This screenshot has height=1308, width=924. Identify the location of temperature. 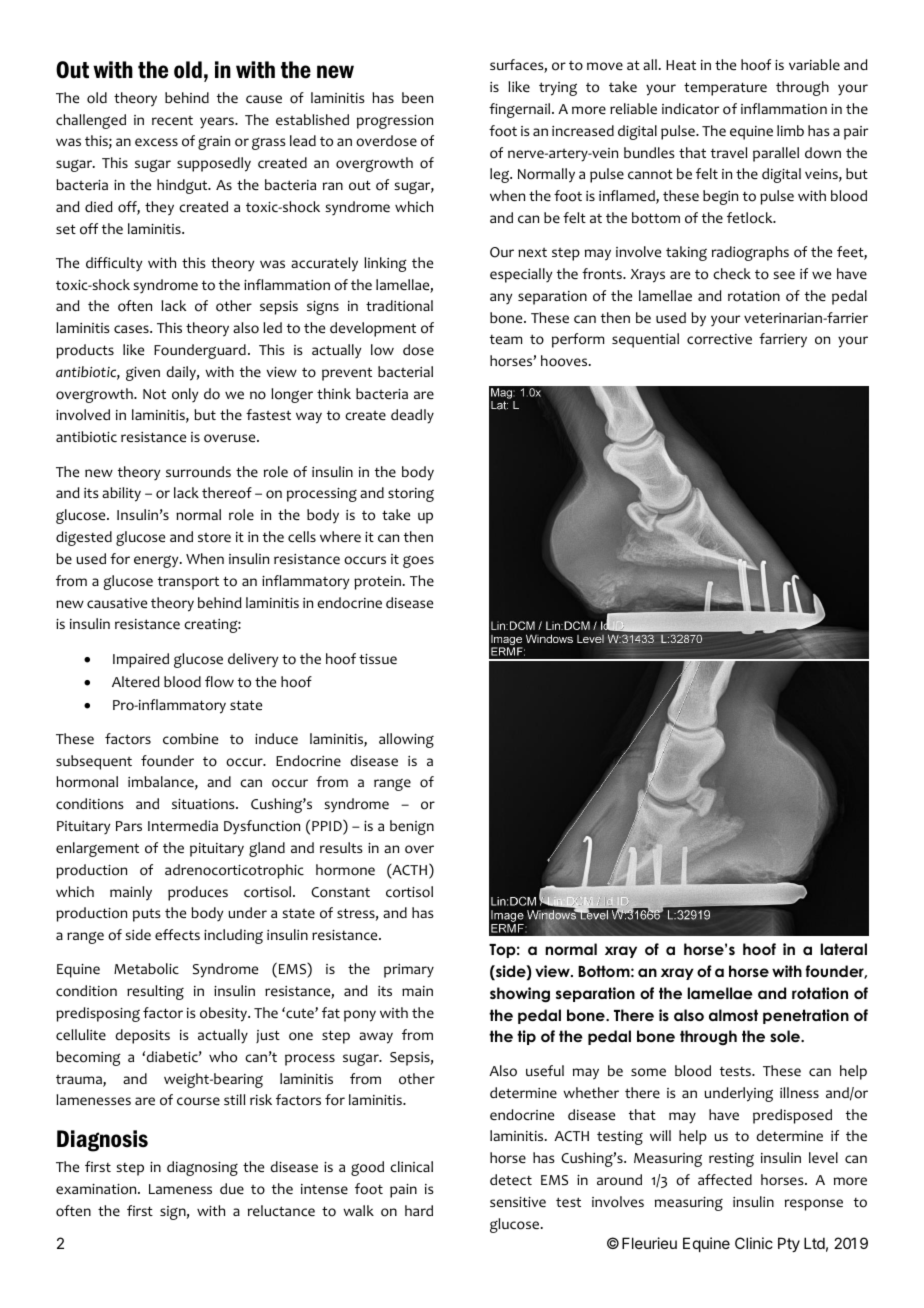
(725, 89).
